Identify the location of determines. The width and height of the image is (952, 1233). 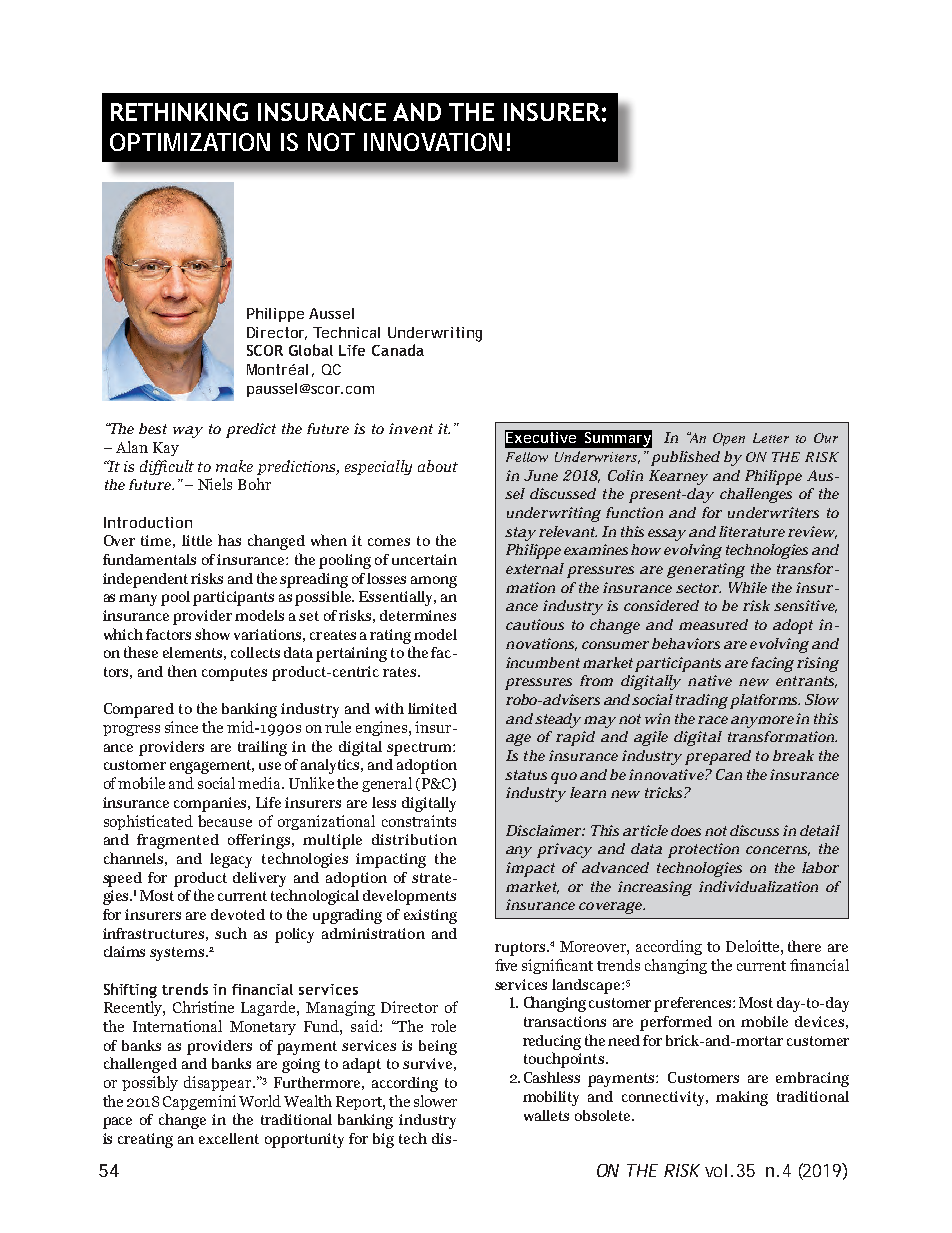
(418, 615).
